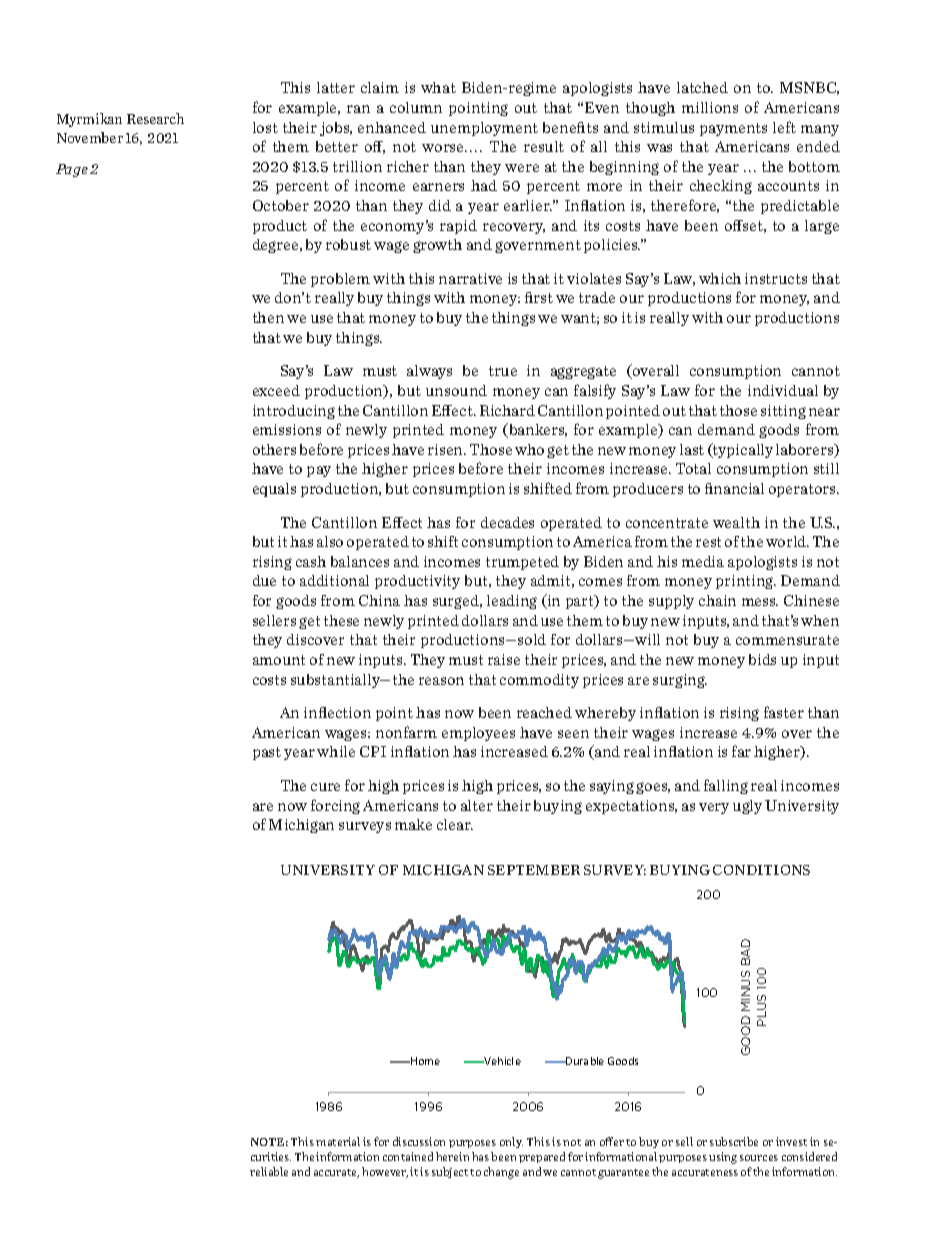 The image size is (952, 1233). What do you see at coordinates (747, 807) in the screenshot?
I see `ugly` at bounding box center [747, 807].
